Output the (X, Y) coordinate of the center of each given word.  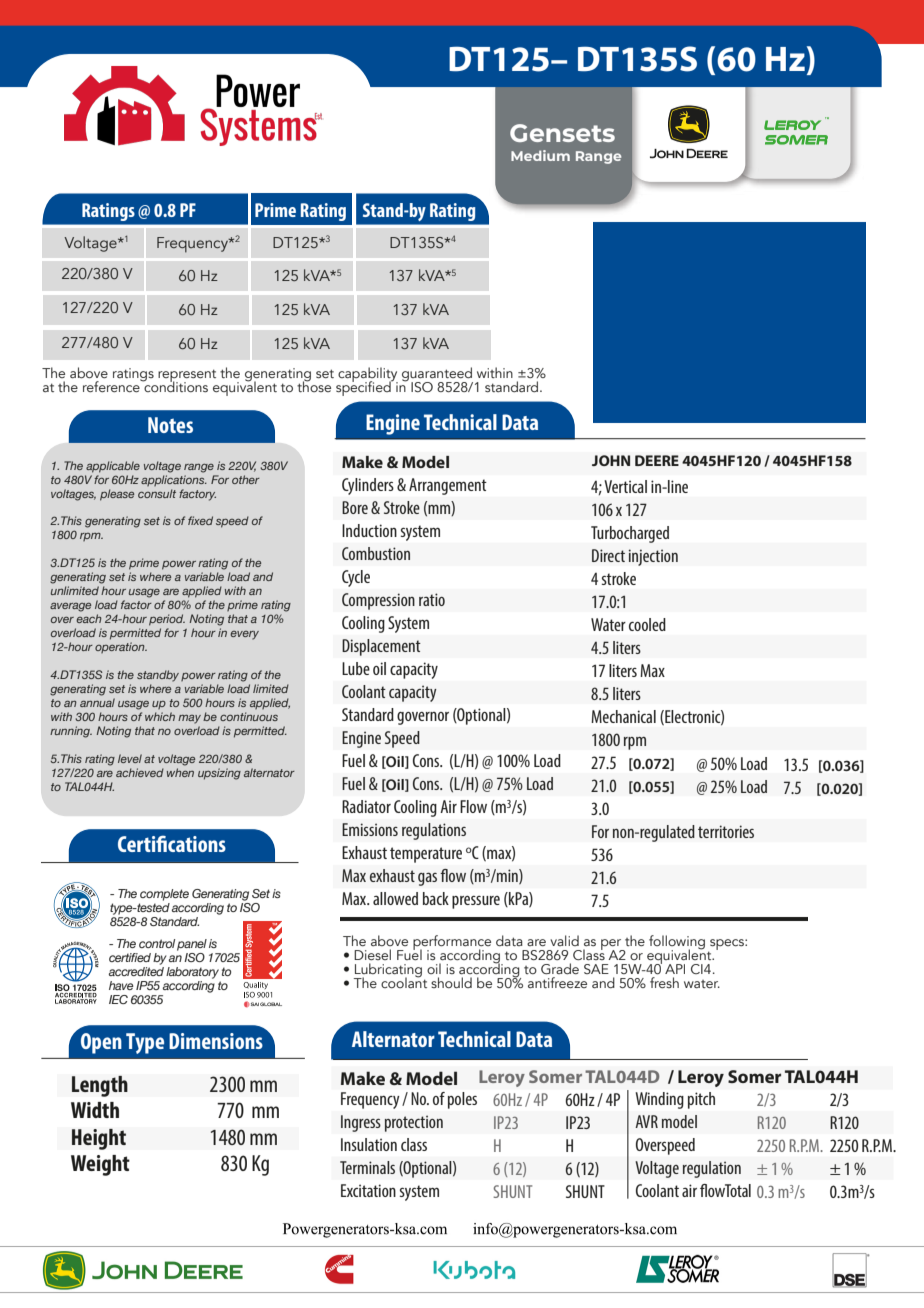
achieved (140, 772)
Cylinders (368, 486)
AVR (646, 1121)
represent (187, 376)
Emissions (370, 829)
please (117, 495)
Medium (540, 155)
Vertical (625, 486)
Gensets (562, 133)
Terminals (367, 1167)
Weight (100, 1165)
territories (726, 831)
